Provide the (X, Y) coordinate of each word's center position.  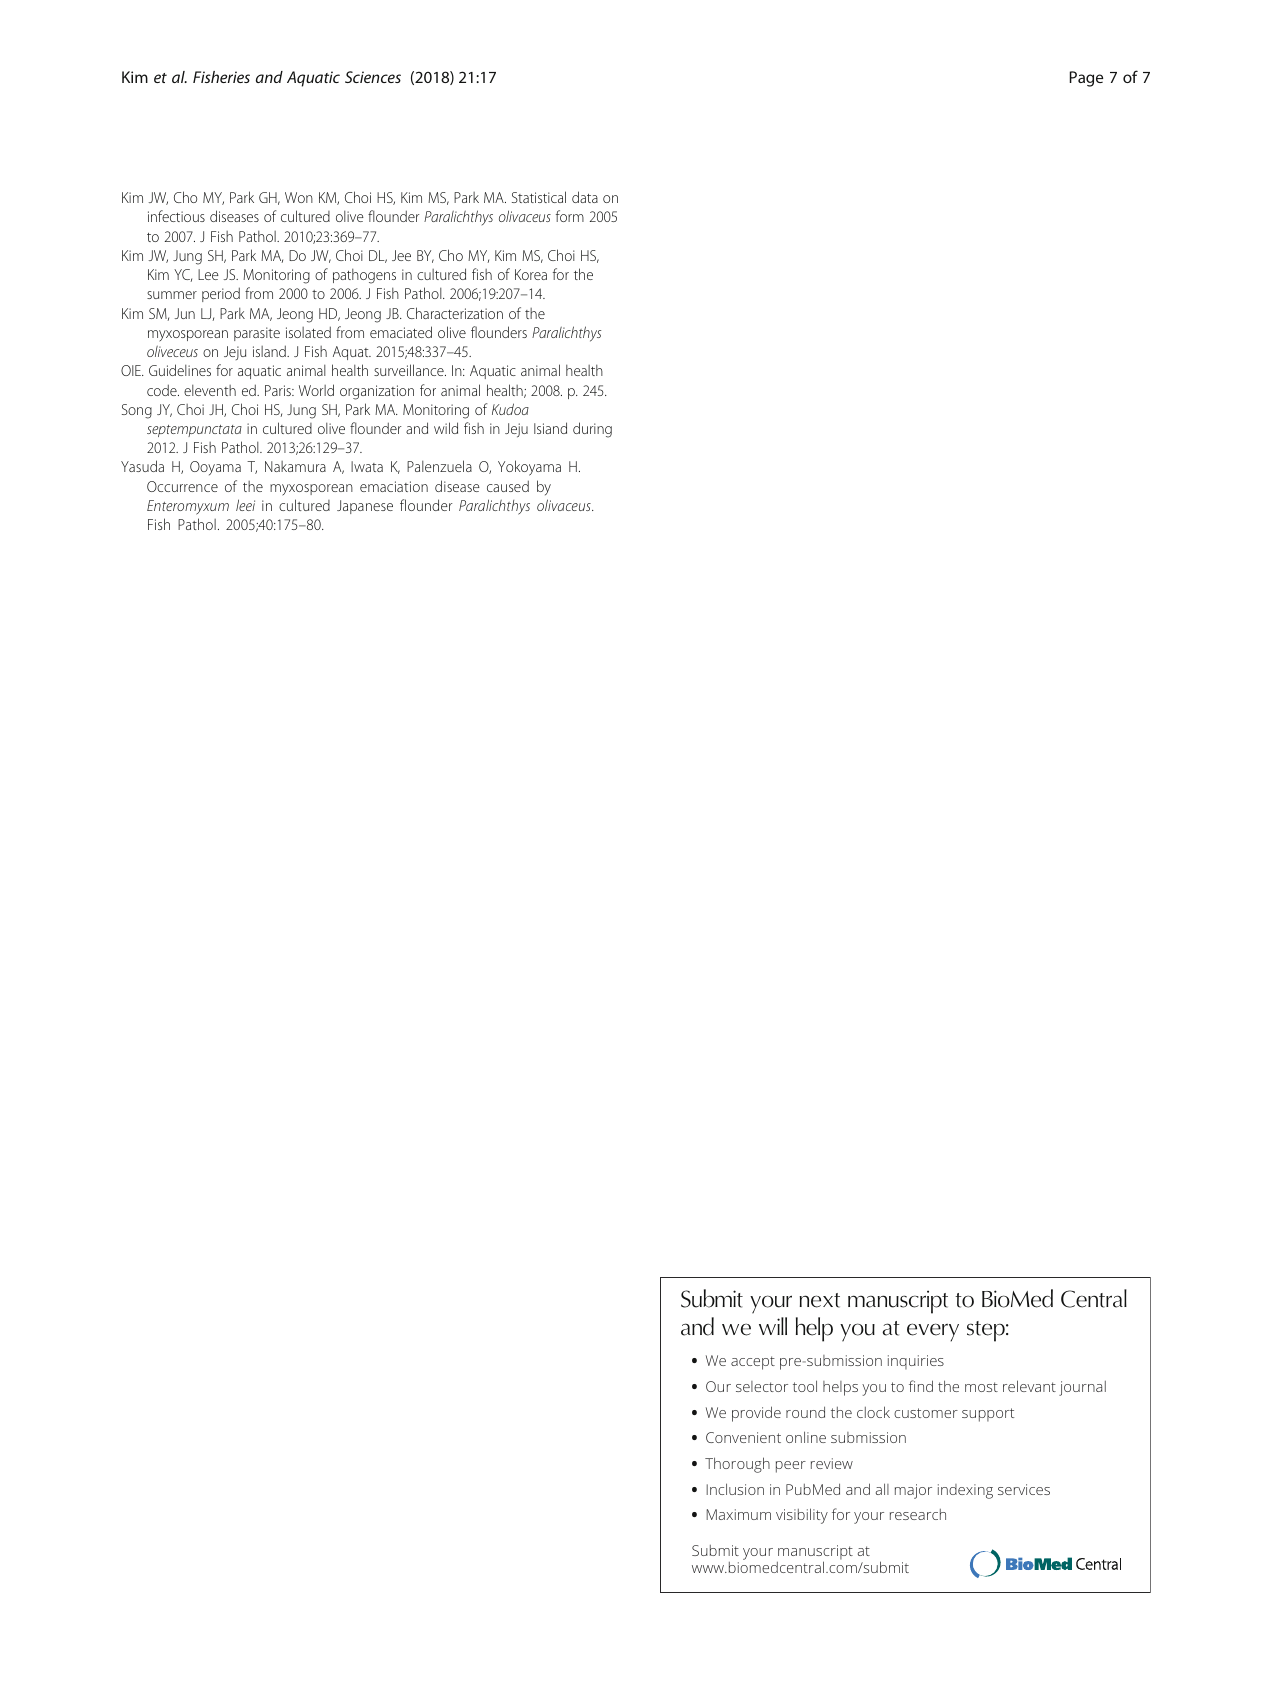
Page (1086, 79)
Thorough (737, 1465)
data (585, 197)
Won (299, 197)
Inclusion (735, 1489)
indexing (965, 1491)
